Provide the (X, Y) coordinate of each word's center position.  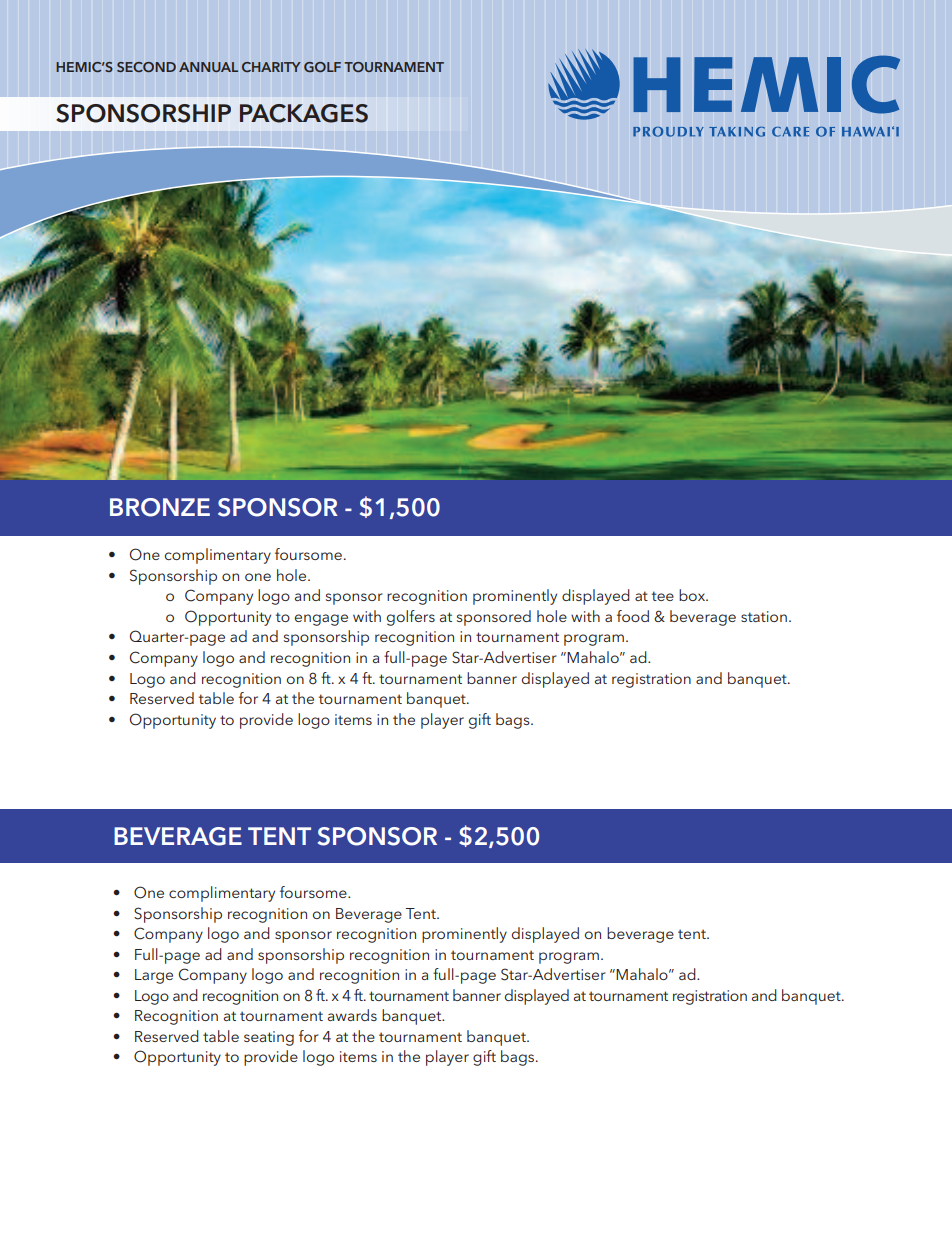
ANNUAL (208, 67)
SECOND (146, 67)
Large (154, 976)
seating (269, 1038)
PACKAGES (304, 113)
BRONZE (160, 507)
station (764, 616)
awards (352, 1015)
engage (321, 620)
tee (663, 596)
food (633, 616)
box (693, 595)
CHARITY (271, 67)
